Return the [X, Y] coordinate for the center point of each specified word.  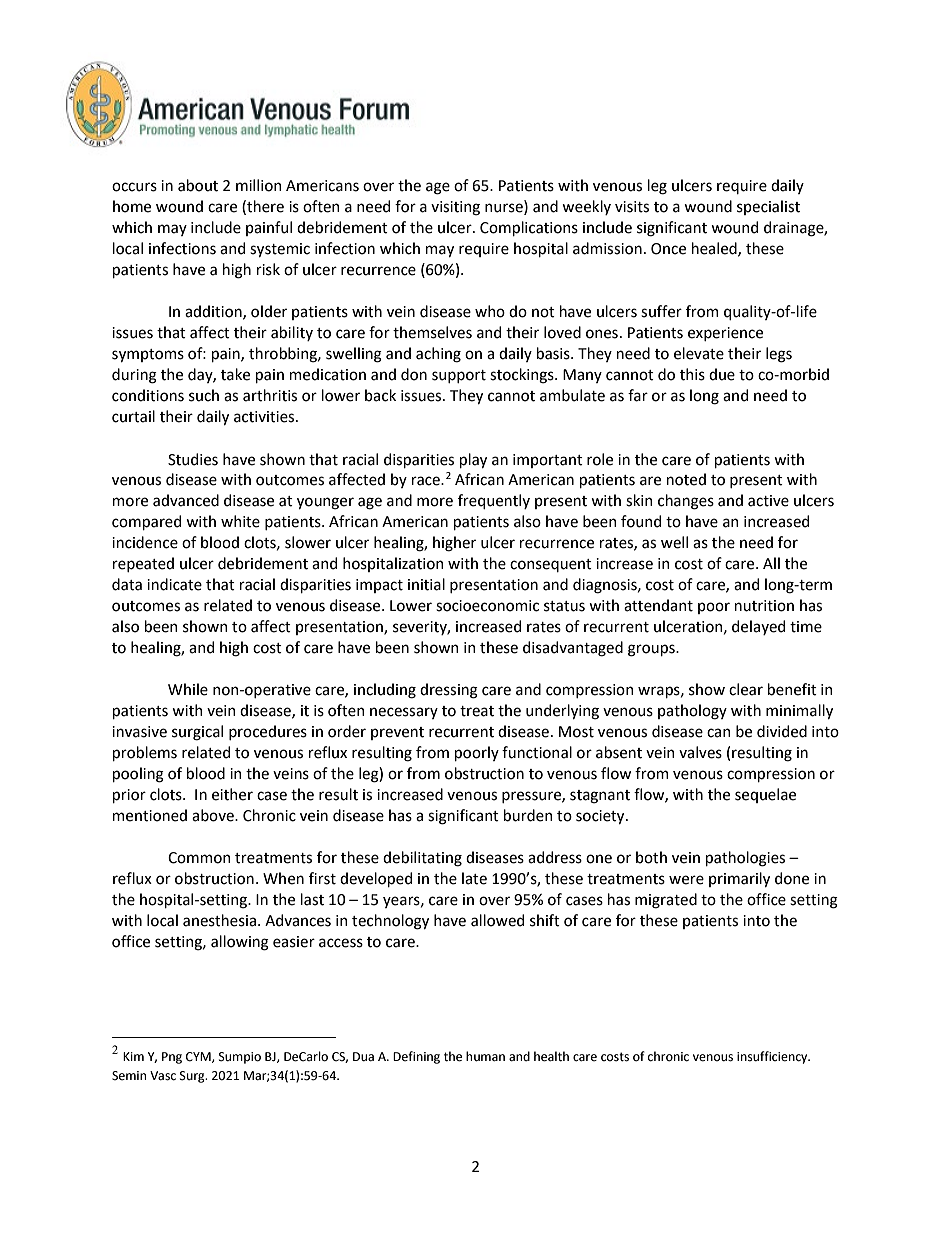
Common [199, 858]
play [473, 460]
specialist [768, 207]
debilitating [422, 859]
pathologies [745, 859]
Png [172, 1058]
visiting [455, 208]
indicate [174, 584]
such [204, 395]
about [198, 185]
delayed [758, 627]
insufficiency [773, 1057]
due [722, 374]
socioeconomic [487, 606]
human [485, 1056]
